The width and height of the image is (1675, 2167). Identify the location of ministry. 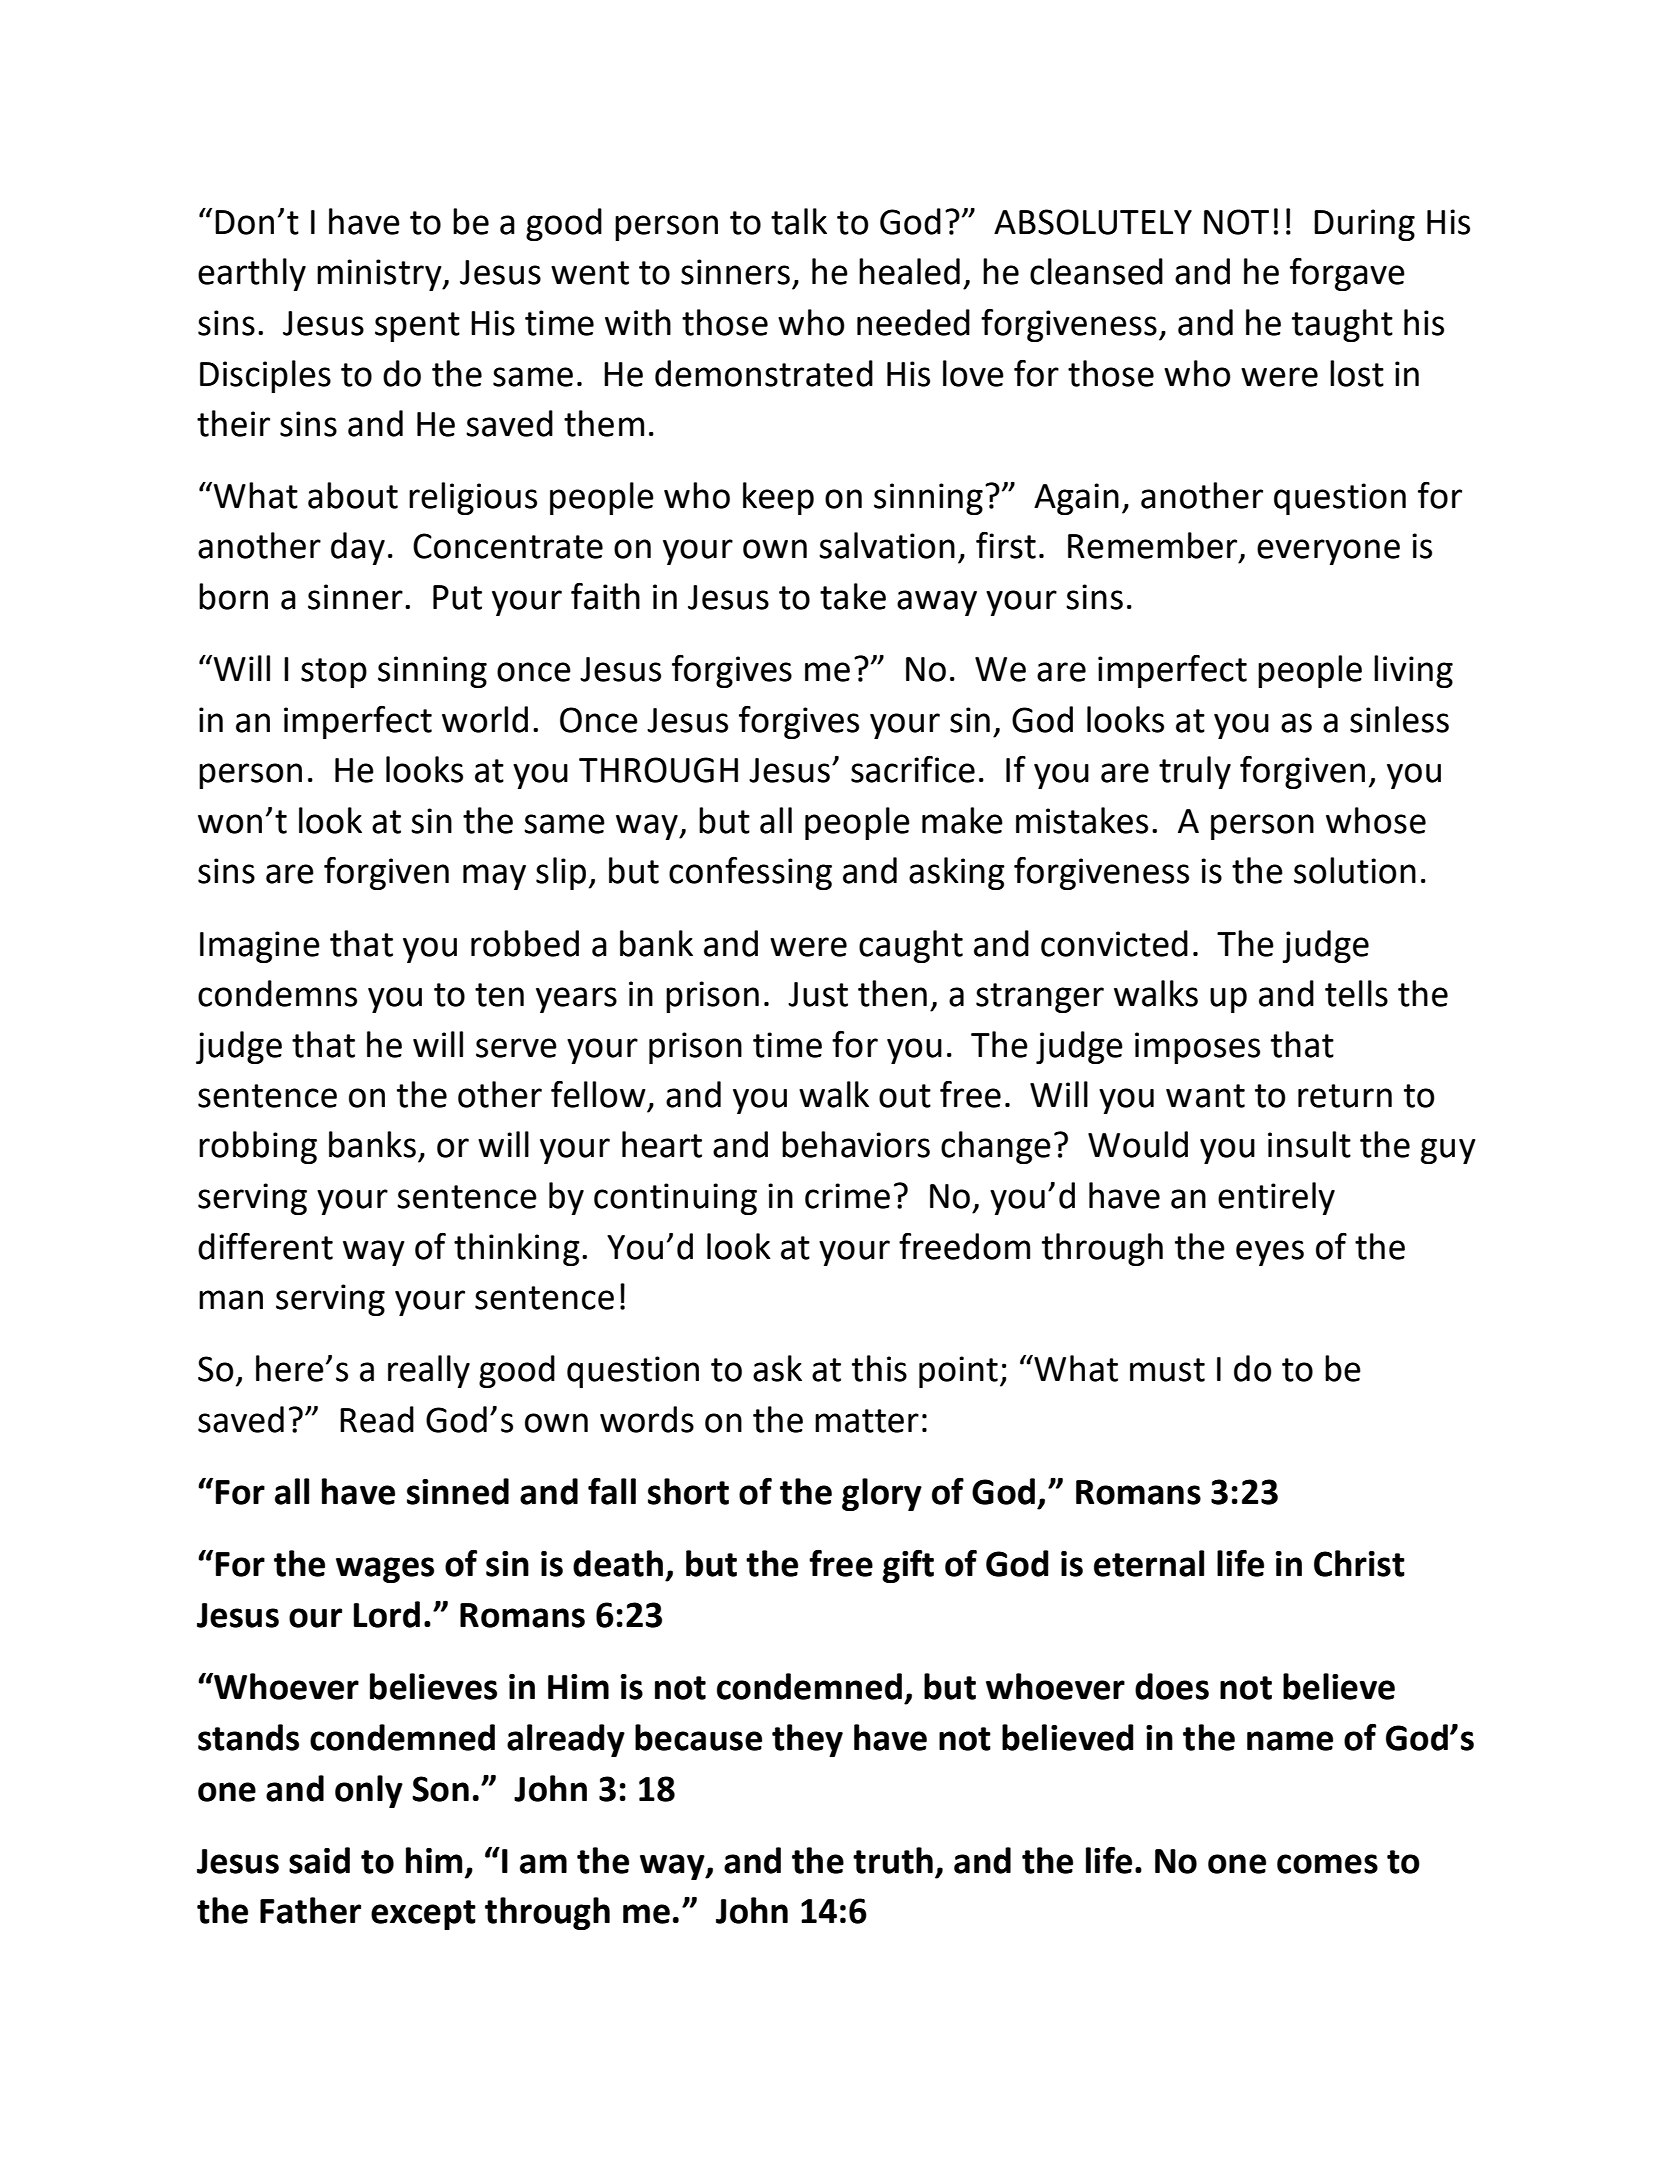
(380, 275).
